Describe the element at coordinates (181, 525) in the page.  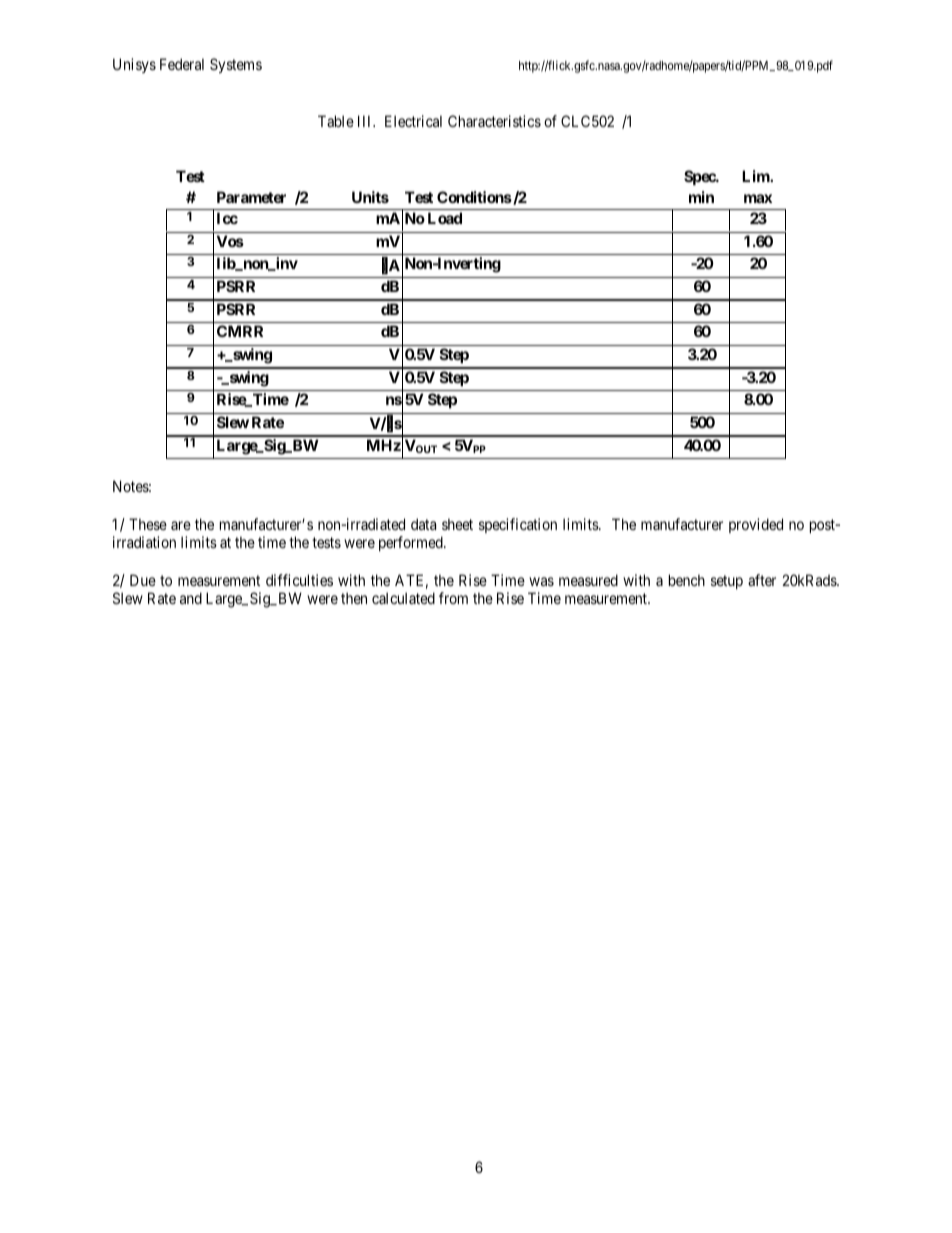
I see `are` at that location.
